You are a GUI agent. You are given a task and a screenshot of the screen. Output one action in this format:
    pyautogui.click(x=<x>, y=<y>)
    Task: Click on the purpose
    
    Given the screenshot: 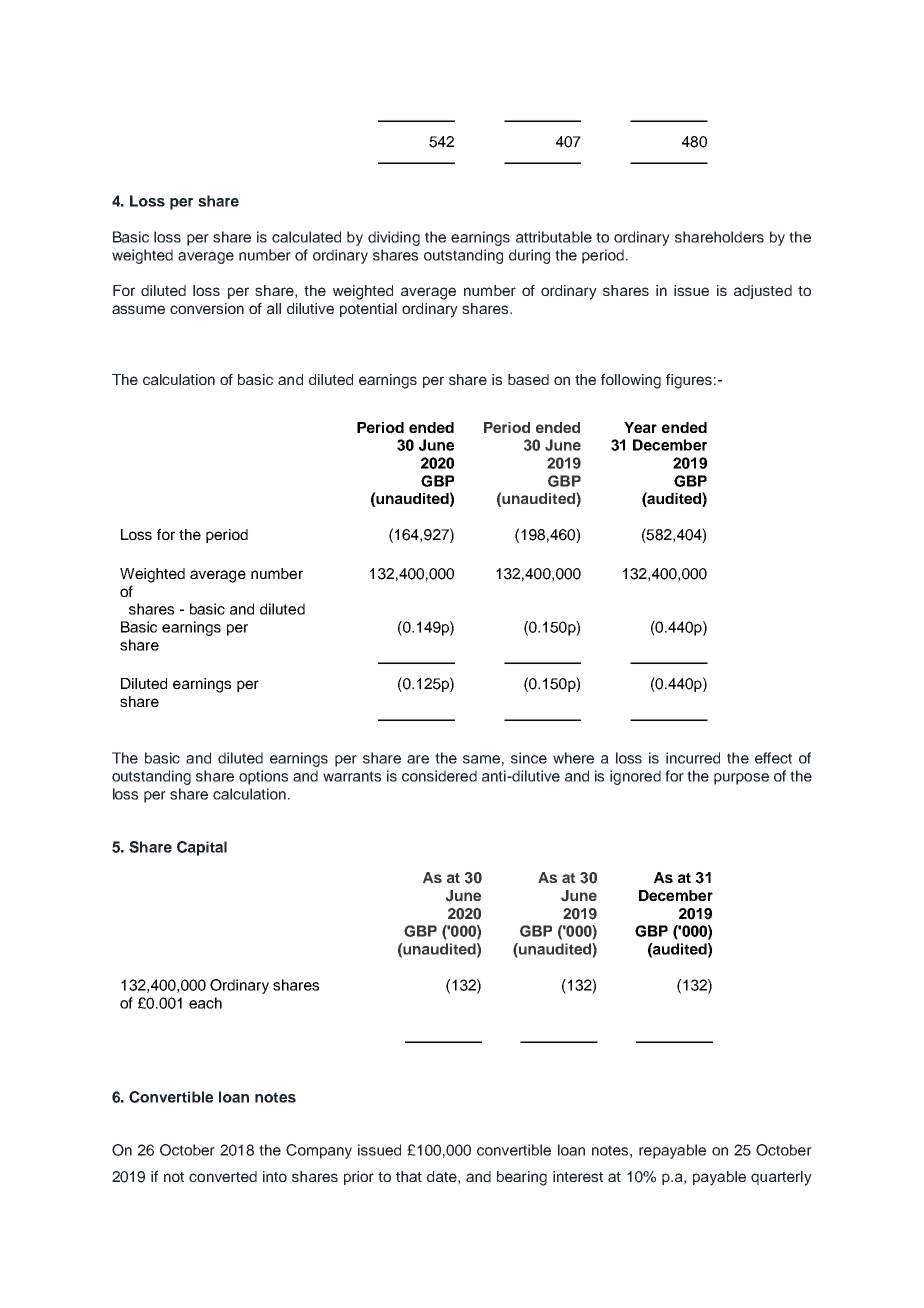 What is the action you would take?
    pyautogui.click(x=741, y=779)
